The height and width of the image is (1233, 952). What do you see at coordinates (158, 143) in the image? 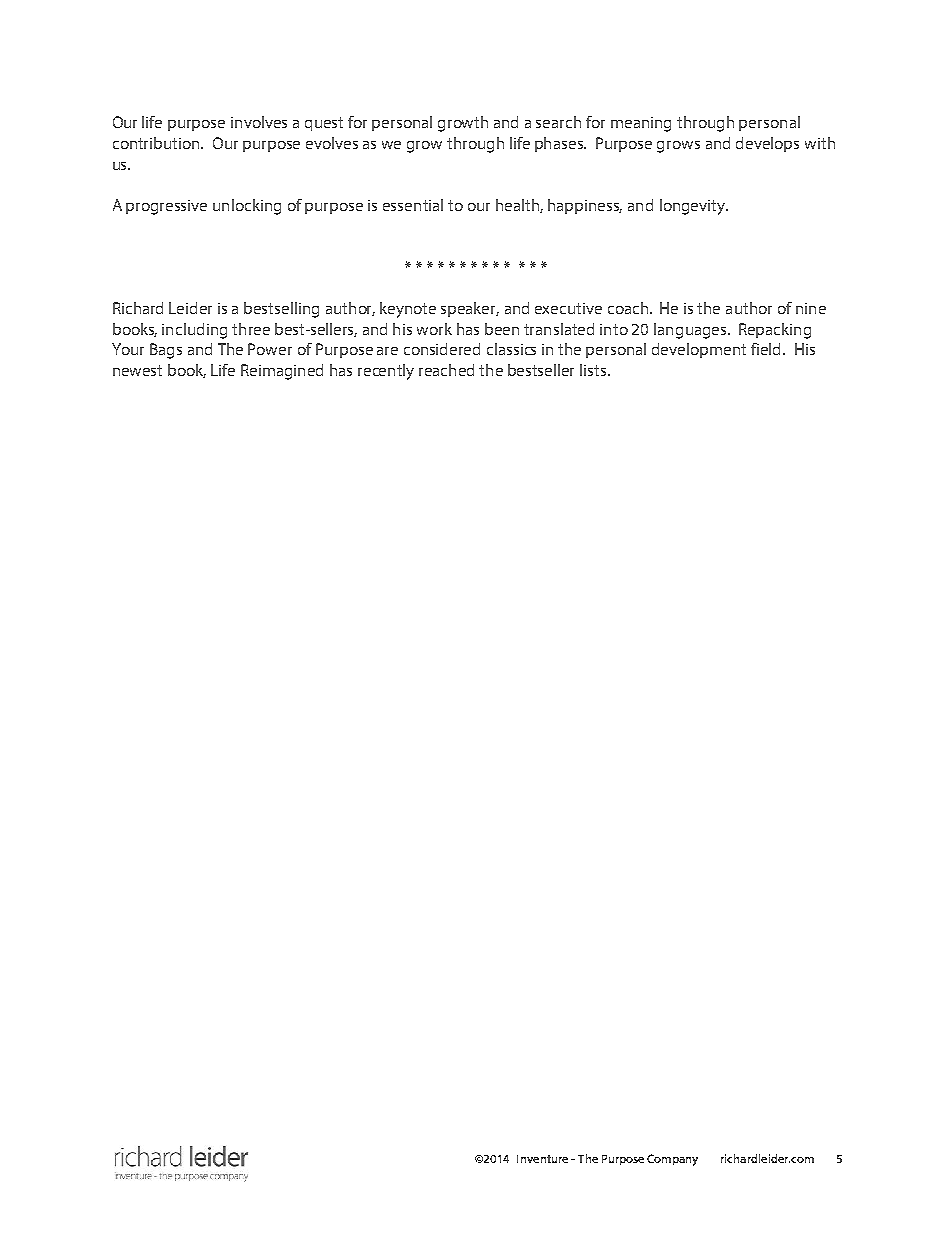
I see `contribution` at bounding box center [158, 143].
